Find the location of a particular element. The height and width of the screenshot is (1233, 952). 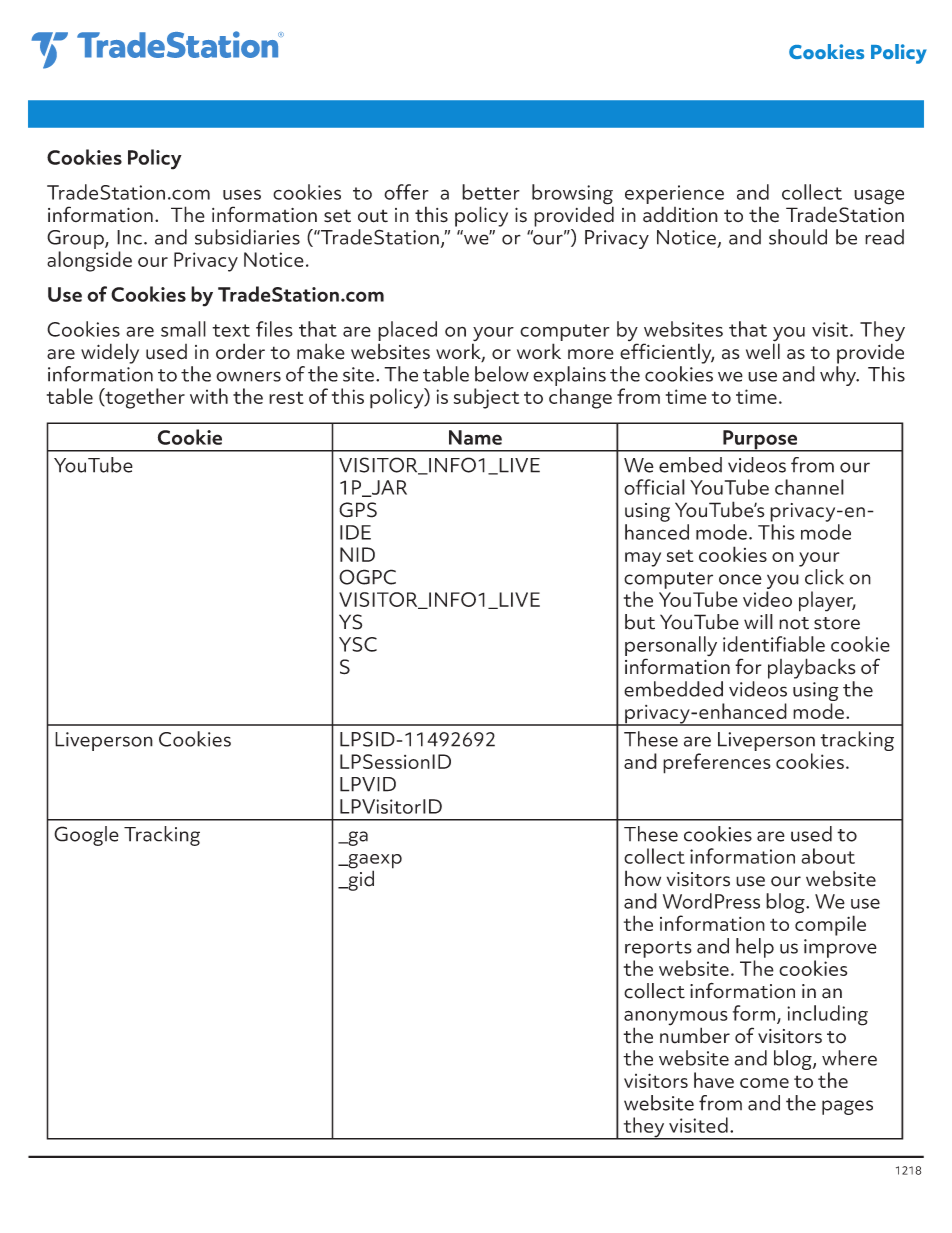

Google is located at coordinates (86, 836).
